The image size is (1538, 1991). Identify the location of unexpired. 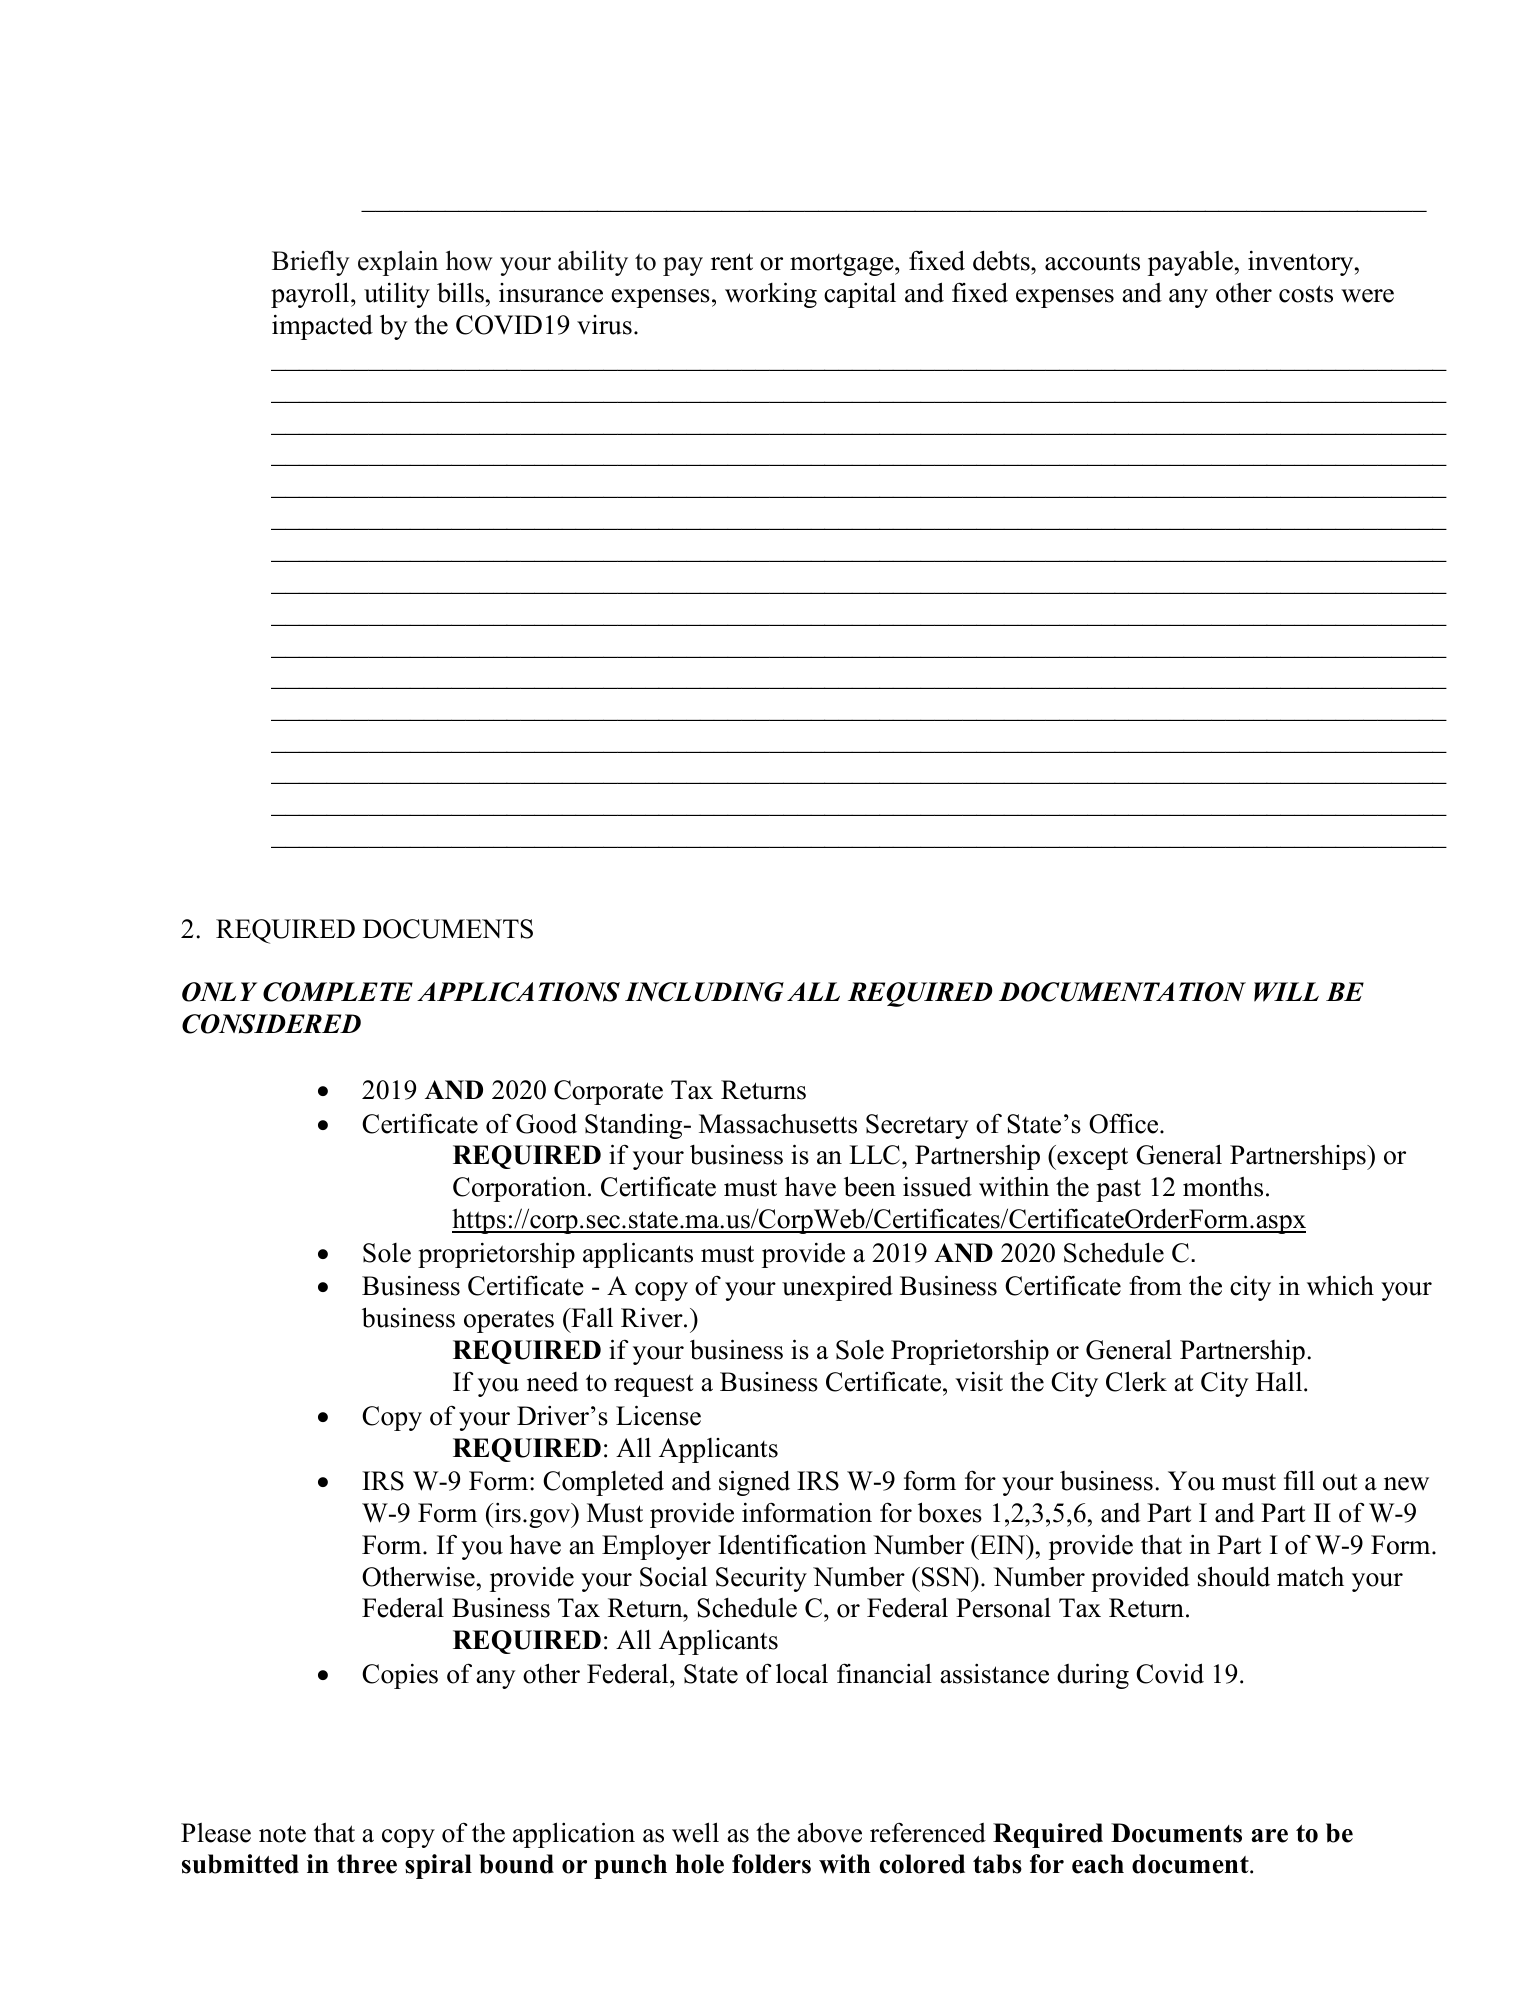
(837, 1288).
